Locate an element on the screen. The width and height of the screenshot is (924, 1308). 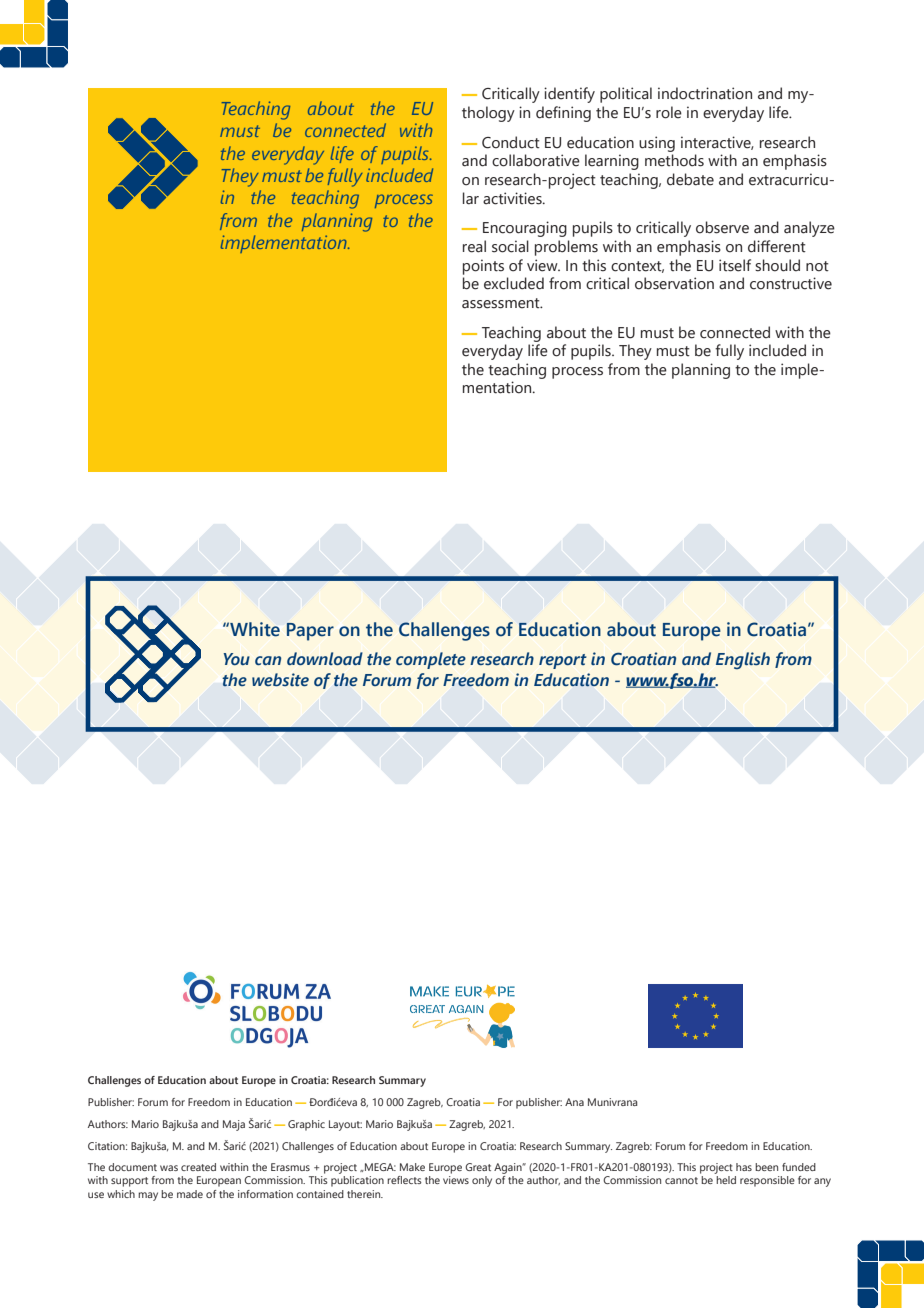
indoctrination is located at coordinates (705, 93).
